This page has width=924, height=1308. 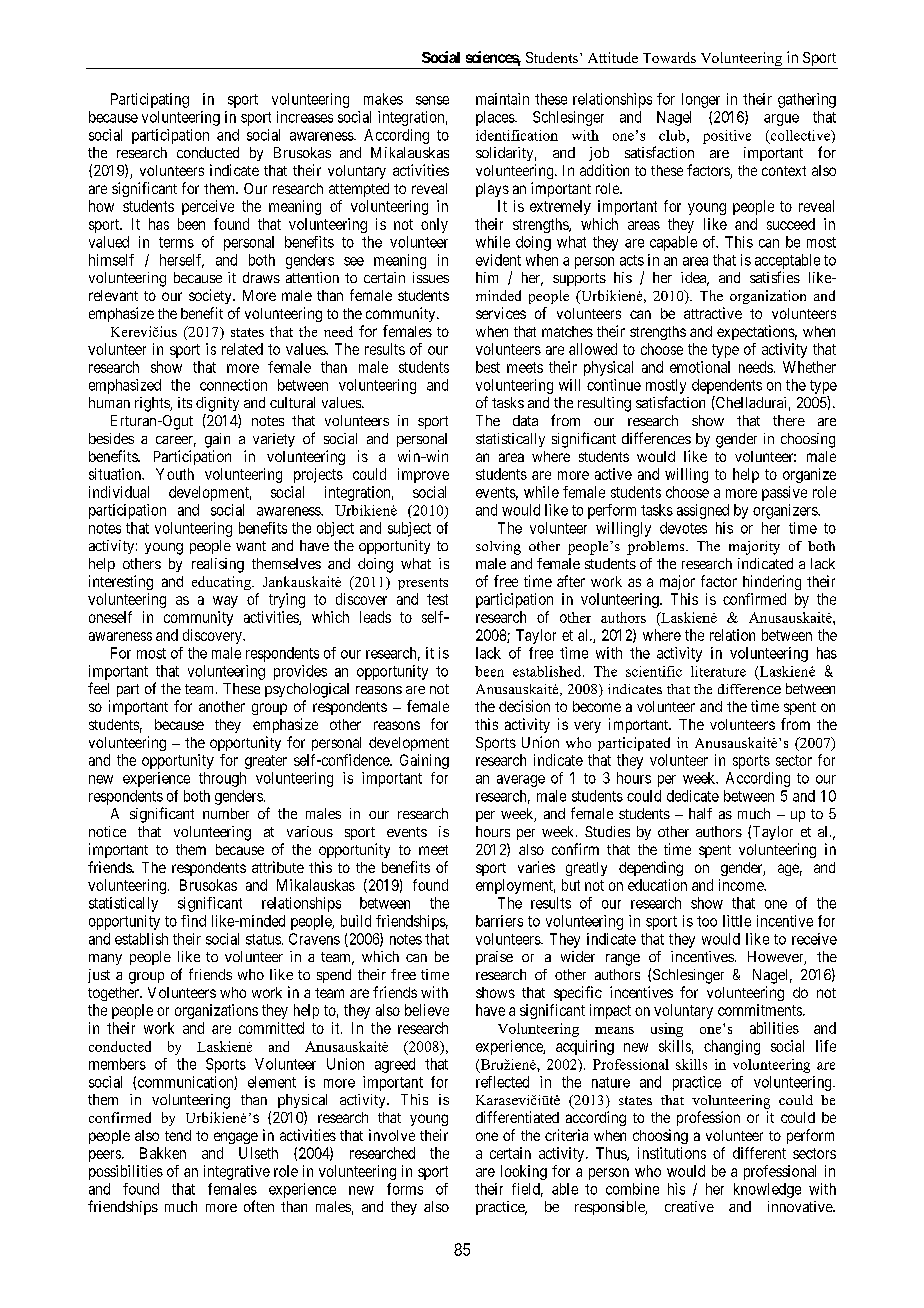 What do you see at coordinates (700, 813) in the page?
I see `half` at bounding box center [700, 813].
